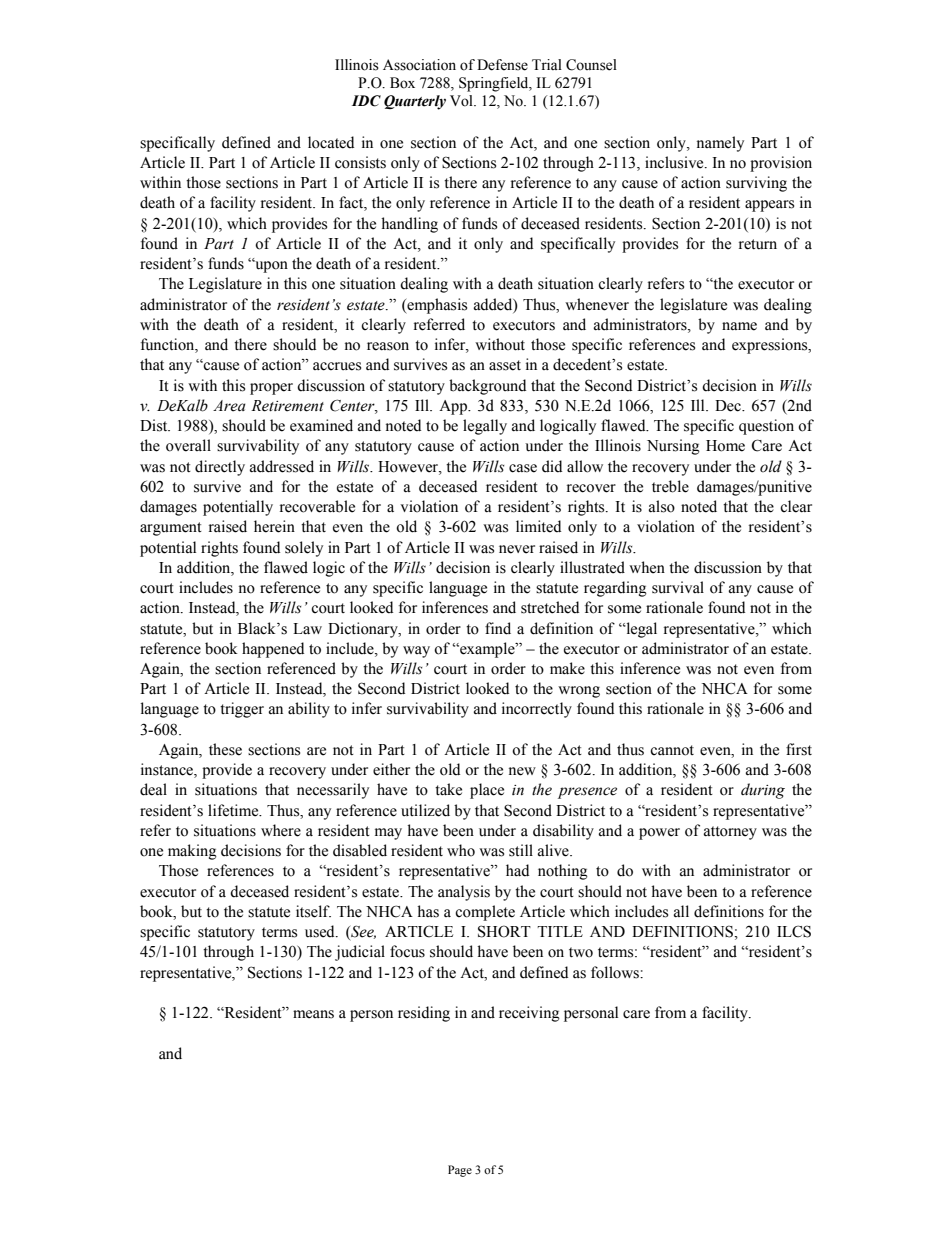  I want to click on follows, so click(616, 972).
